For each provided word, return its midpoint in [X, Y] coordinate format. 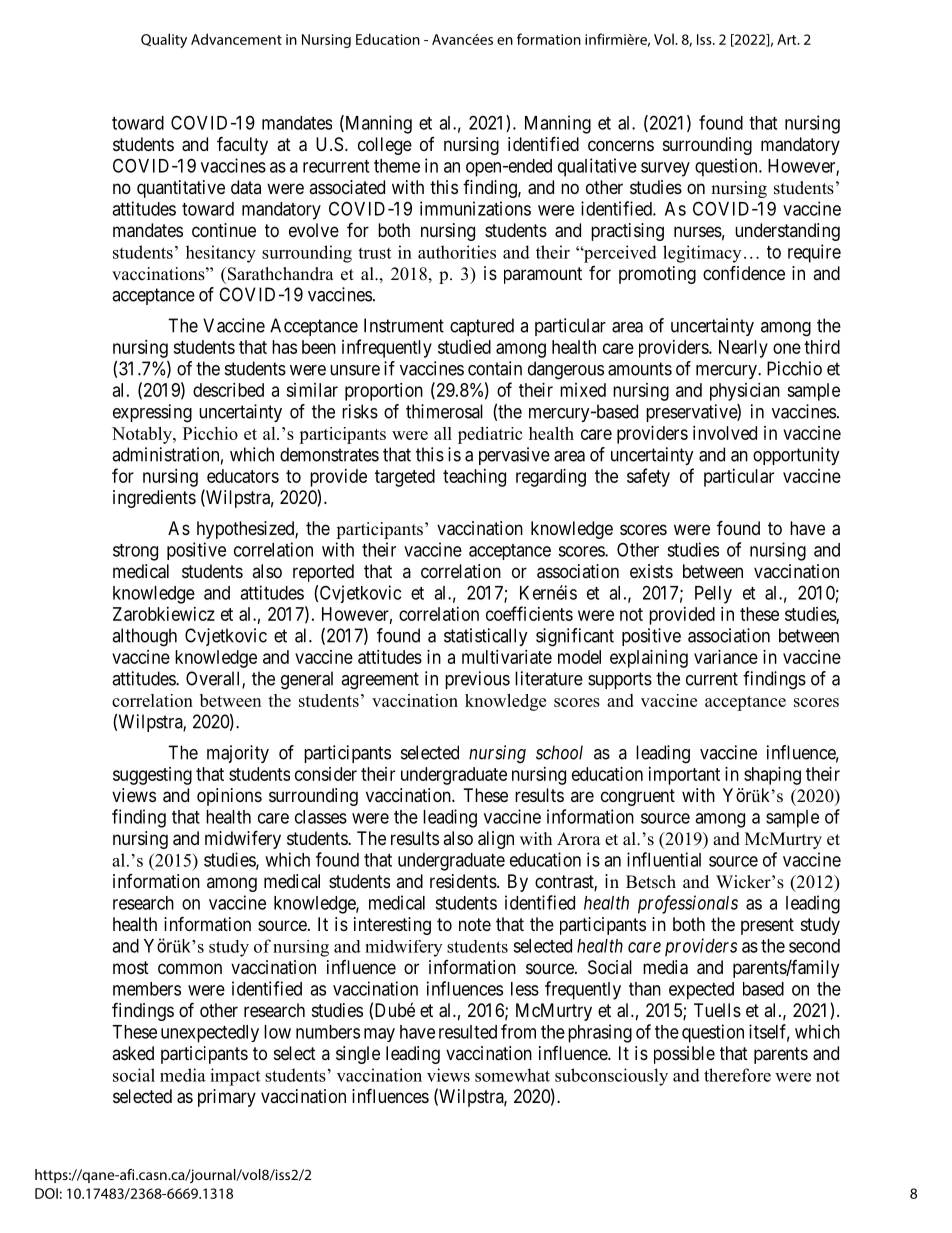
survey [665, 169]
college [385, 146]
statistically [486, 637]
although [144, 637]
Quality [164, 40]
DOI [46, 1193]
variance [726, 657]
